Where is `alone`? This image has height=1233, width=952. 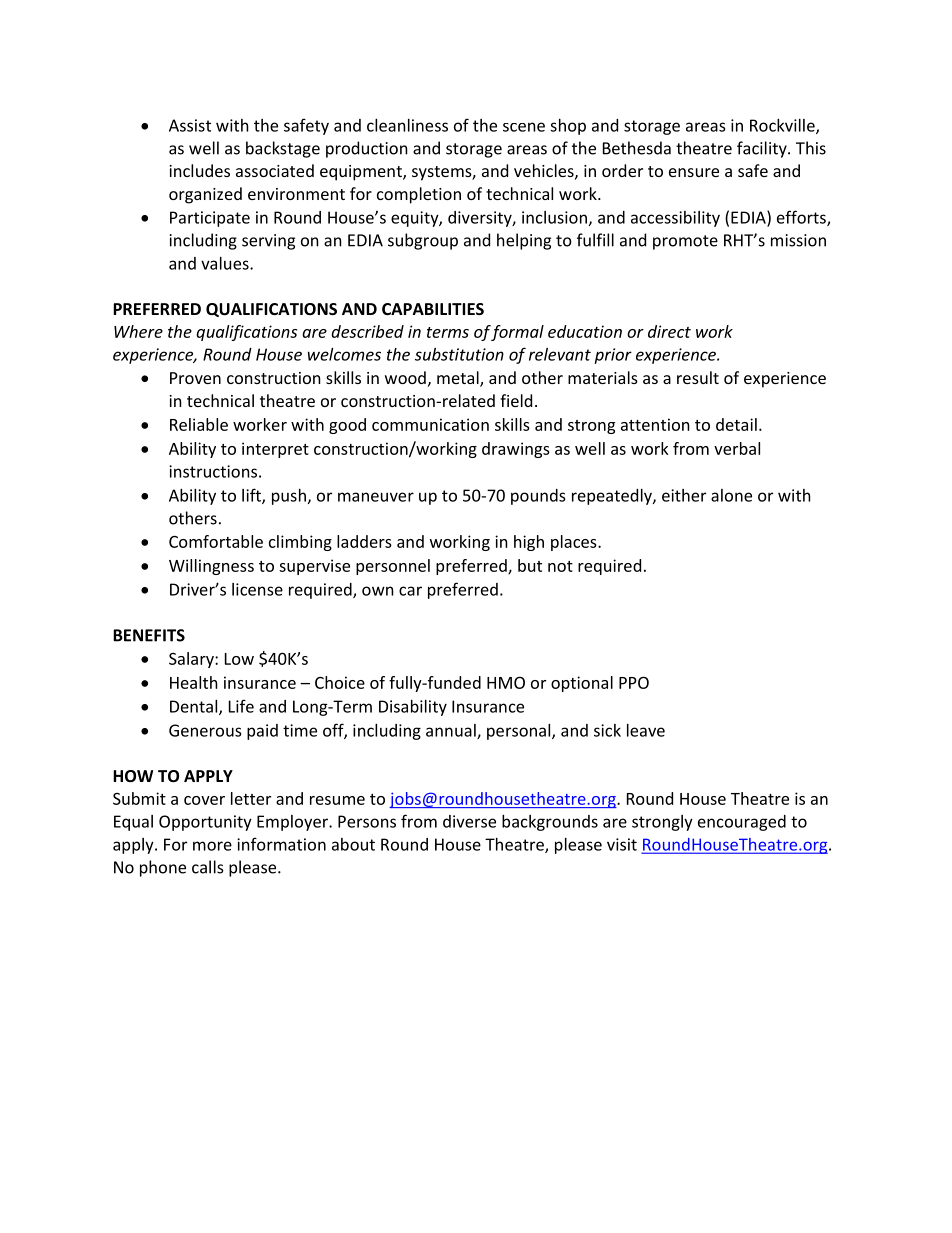 alone is located at coordinates (731, 495).
